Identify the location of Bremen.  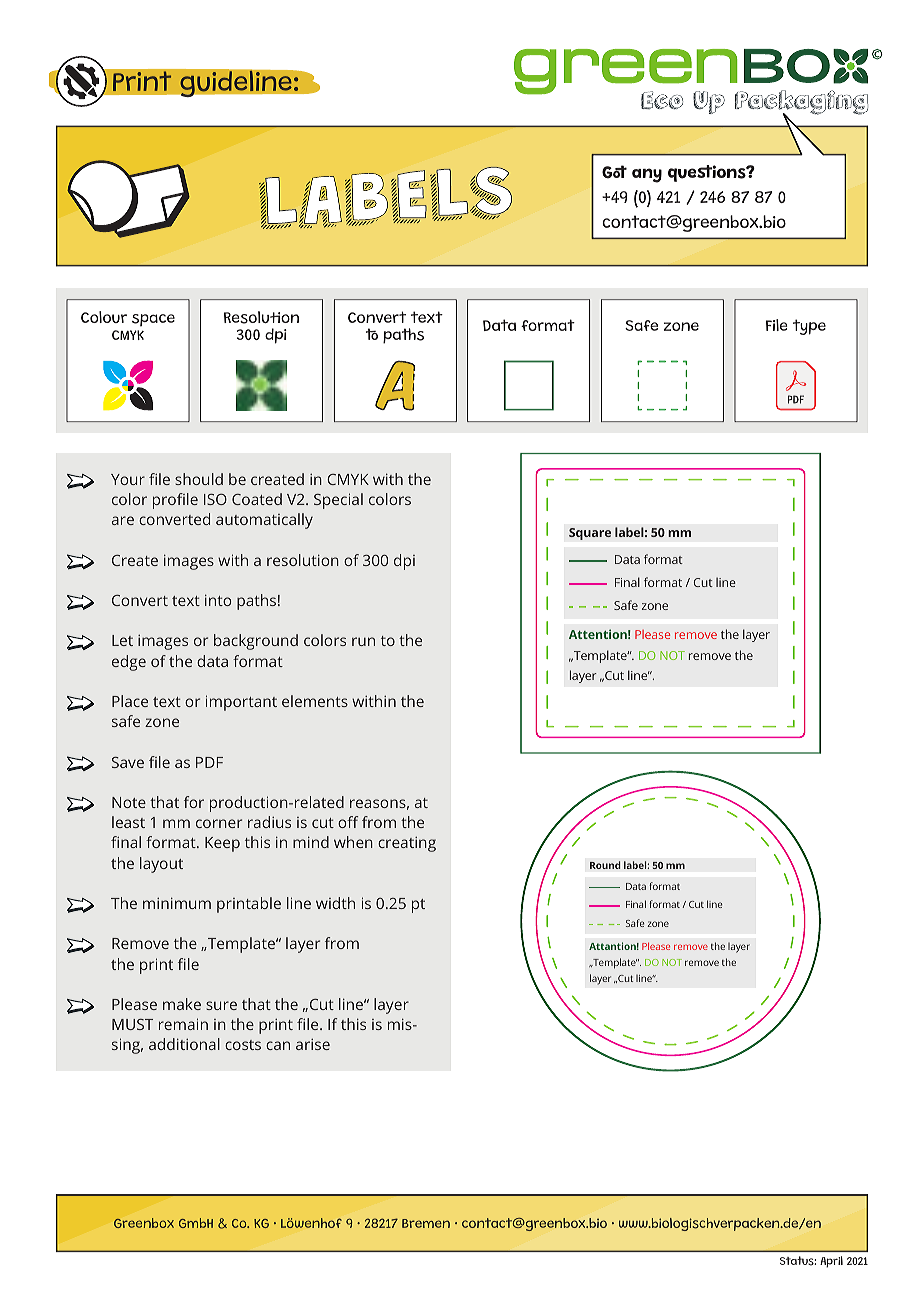
(426, 1223).
